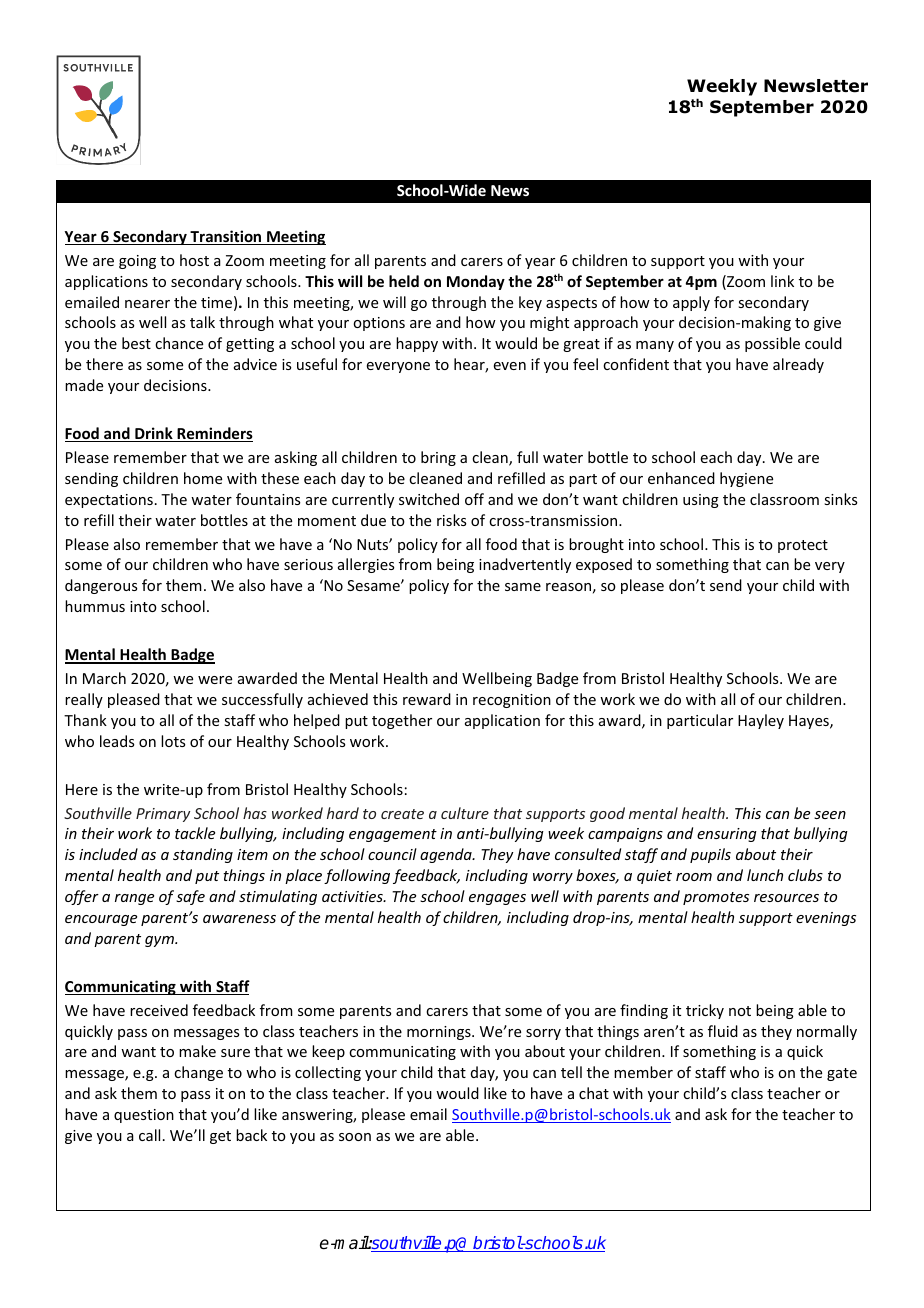 Image resolution: width=924 pixels, height=1308 pixels. I want to click on soon, so click(355, 1137).
